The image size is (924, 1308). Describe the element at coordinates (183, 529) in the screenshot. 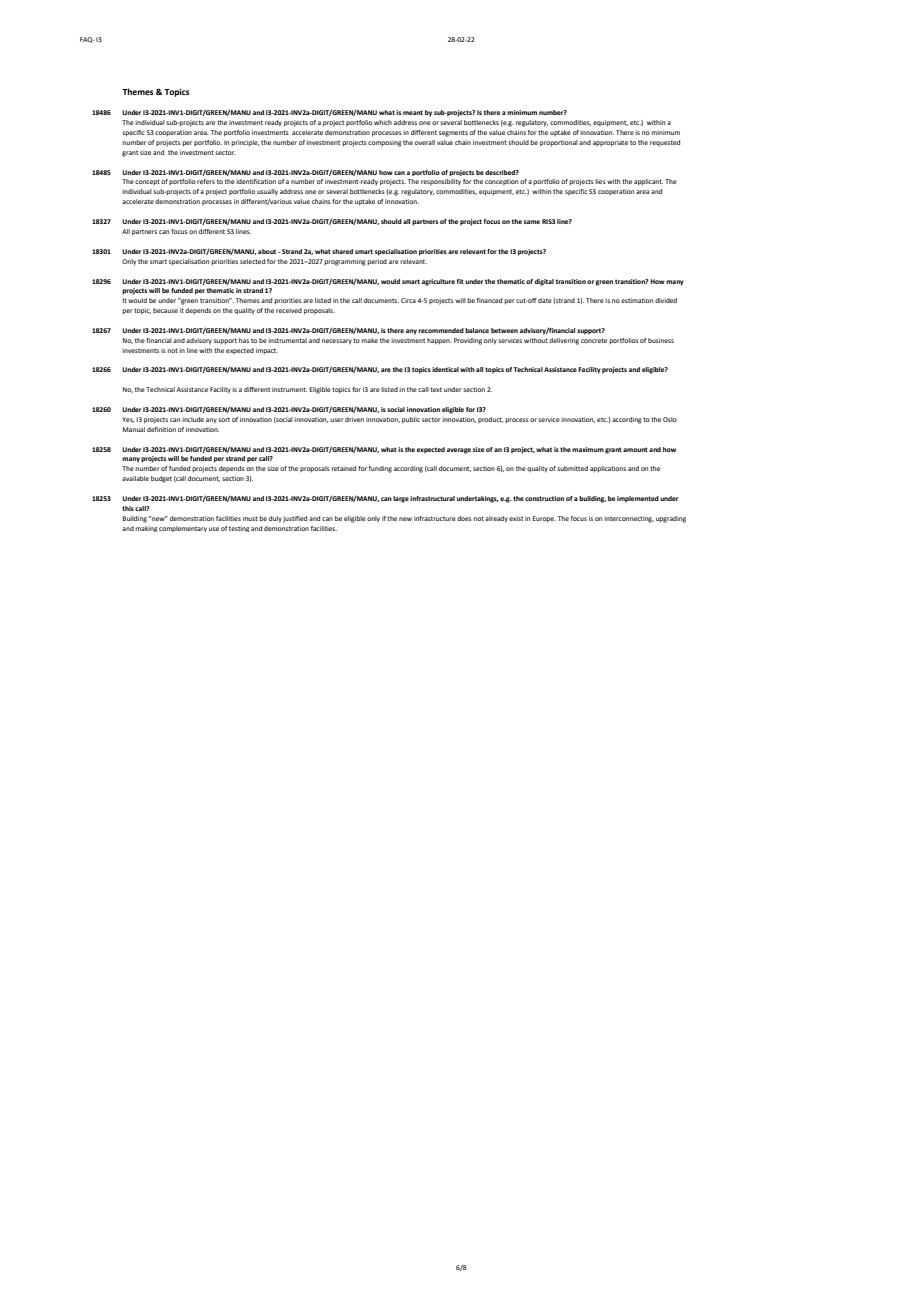

I see `complementary` at that location.
